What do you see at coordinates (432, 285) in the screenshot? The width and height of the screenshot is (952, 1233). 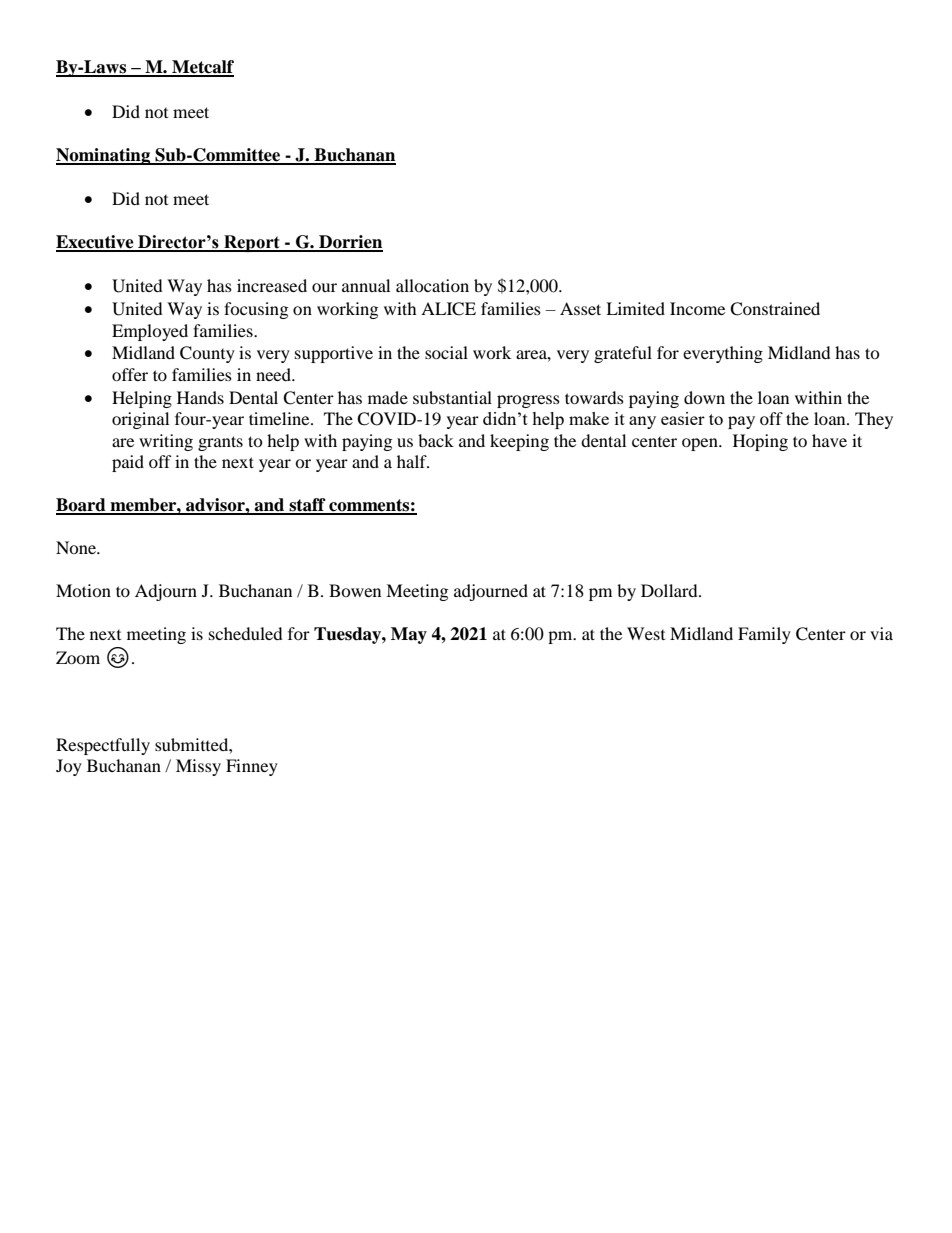 I see `allocation` at bounding box center [432, 285].
